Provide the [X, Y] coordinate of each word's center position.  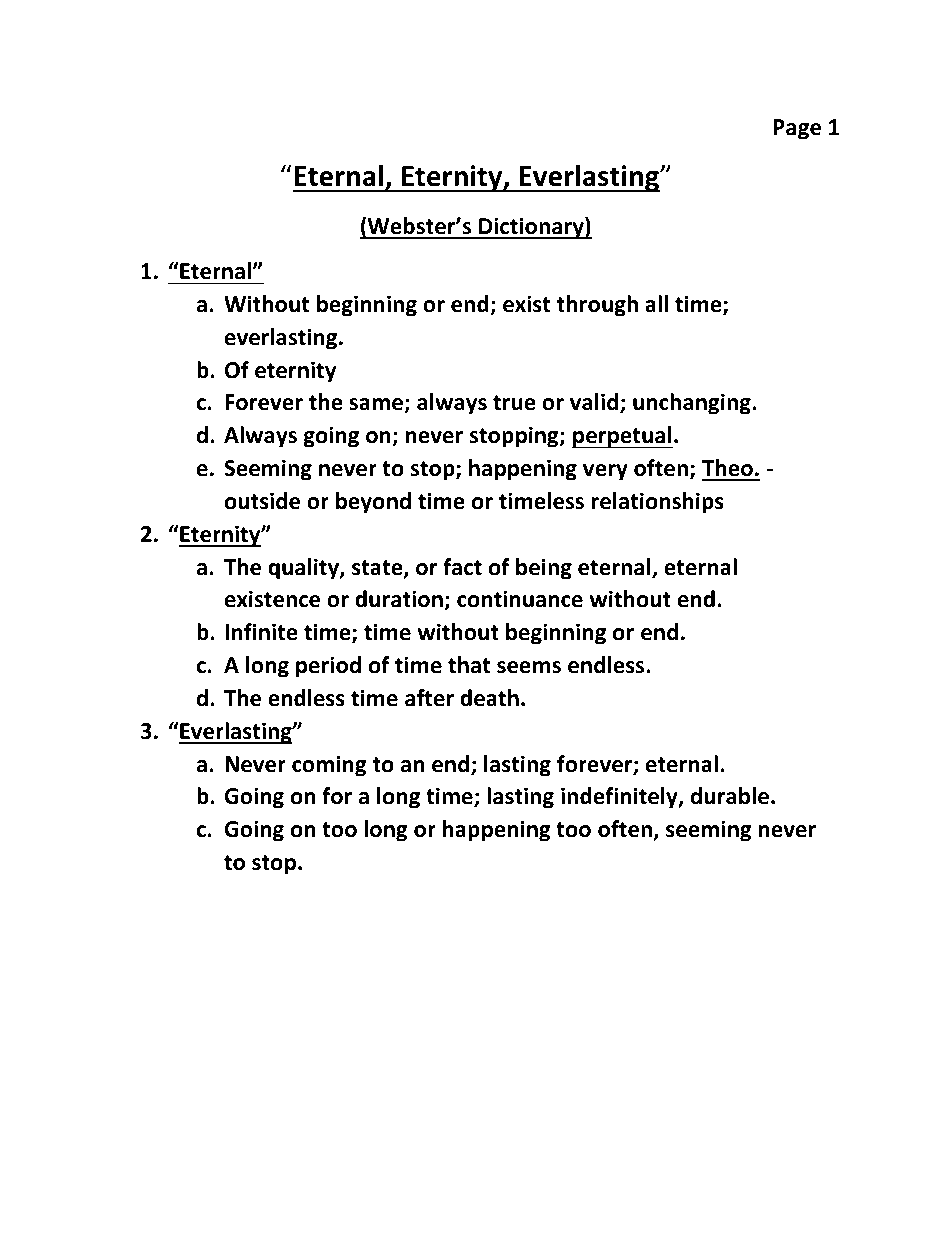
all [656, 304]
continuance [520, 599]
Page [797, 129]
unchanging [693, 404]
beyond [373, 503]
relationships [657, 503]
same [377, 406]
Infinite [261, 632]
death [489, 698]
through [597, 306]
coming [329, 766]
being [544, 569]
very [605, 472]
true [514, 403]
